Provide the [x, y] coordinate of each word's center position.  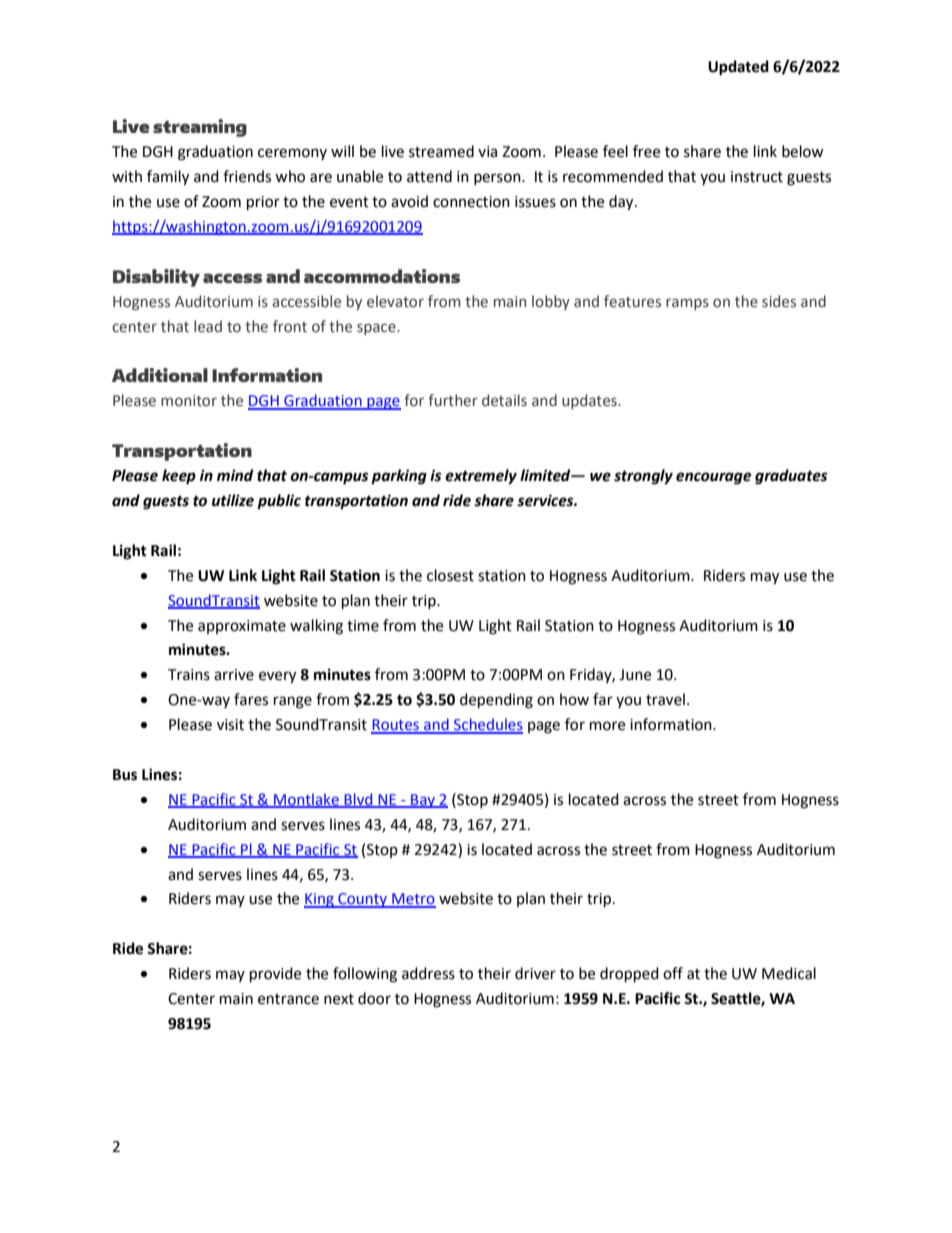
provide [275, 975]
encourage [714, 478]
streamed [441, 151]
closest [450, 575]
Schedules [487, 725]
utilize [233, 500]
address [428, 973]
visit [230, 725]
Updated [738, 68]
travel [665, 699]
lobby [551, 302]
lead [208, 326]
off [673, 973]
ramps [687, 304]
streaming [200, 128]
